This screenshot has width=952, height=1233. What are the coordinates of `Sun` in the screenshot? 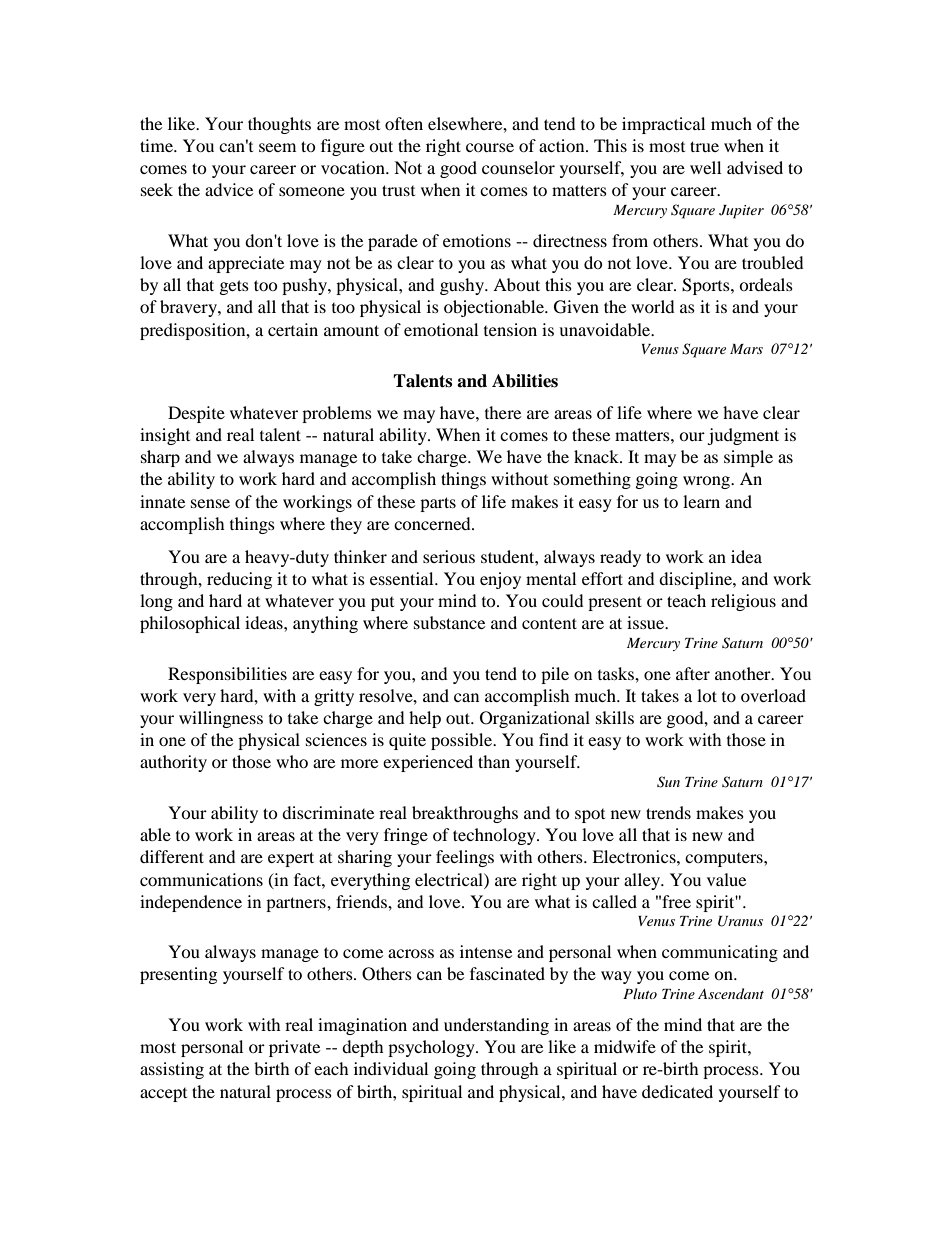 It's located at (668, 782).
